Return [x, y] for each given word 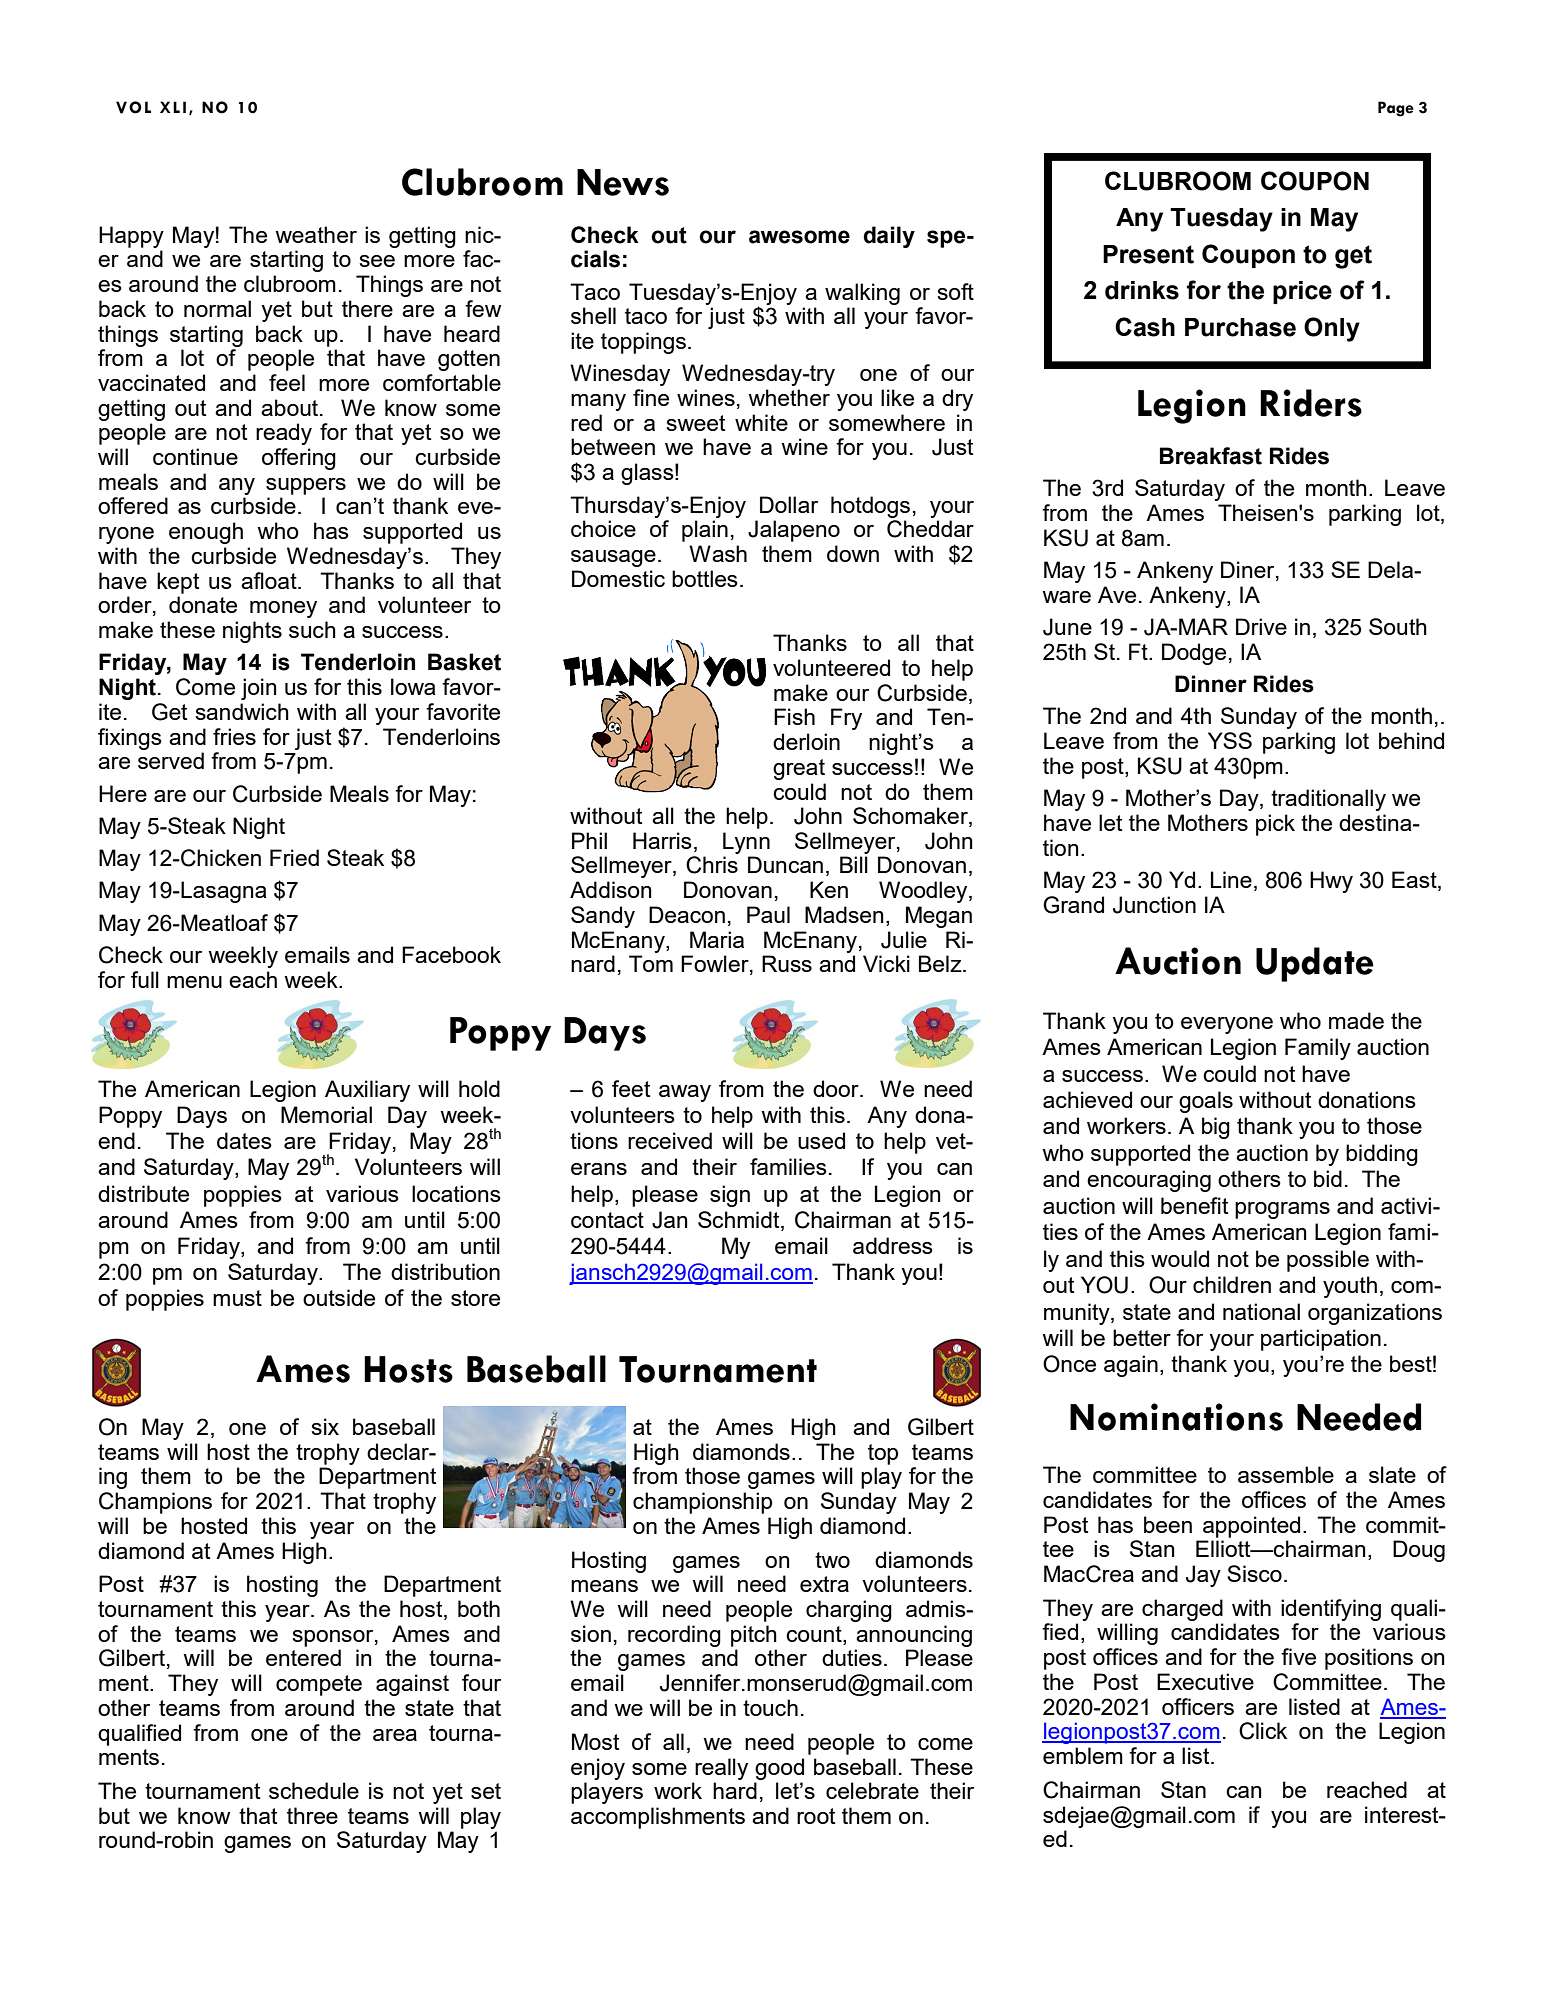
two [832, 1560]
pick [1275, 825]
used [821, 1140]
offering [299, 459]
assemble [1286, 1474]
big [1216, 1128]
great [799, 769]
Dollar [789, 504]
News [623, 182]
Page [1396, 109]
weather [316, 234]
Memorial [326, 1114]
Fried [294, 857]
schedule [314, 1790]
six [325, 1426]
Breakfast [1211, 456]
